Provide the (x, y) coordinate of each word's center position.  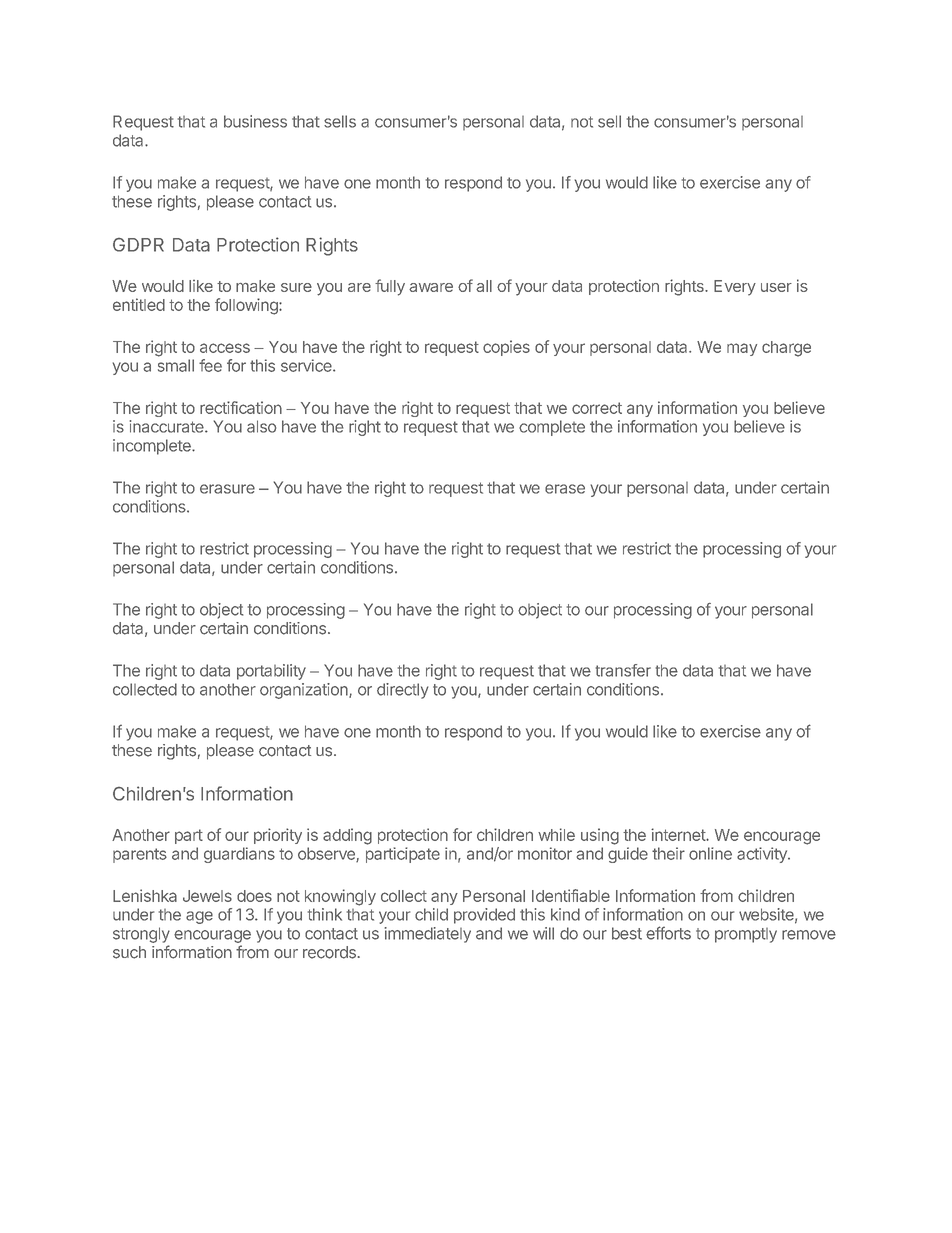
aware (431, 287)
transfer (623, 670)
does (254, 896)
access (225, 348)
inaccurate (168, 426)
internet (679, 834)
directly (403, 691)
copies (506, 348)
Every (735, 288)
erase (565, 489)
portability (271, 672)
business (255, 121)
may (742, 349)
